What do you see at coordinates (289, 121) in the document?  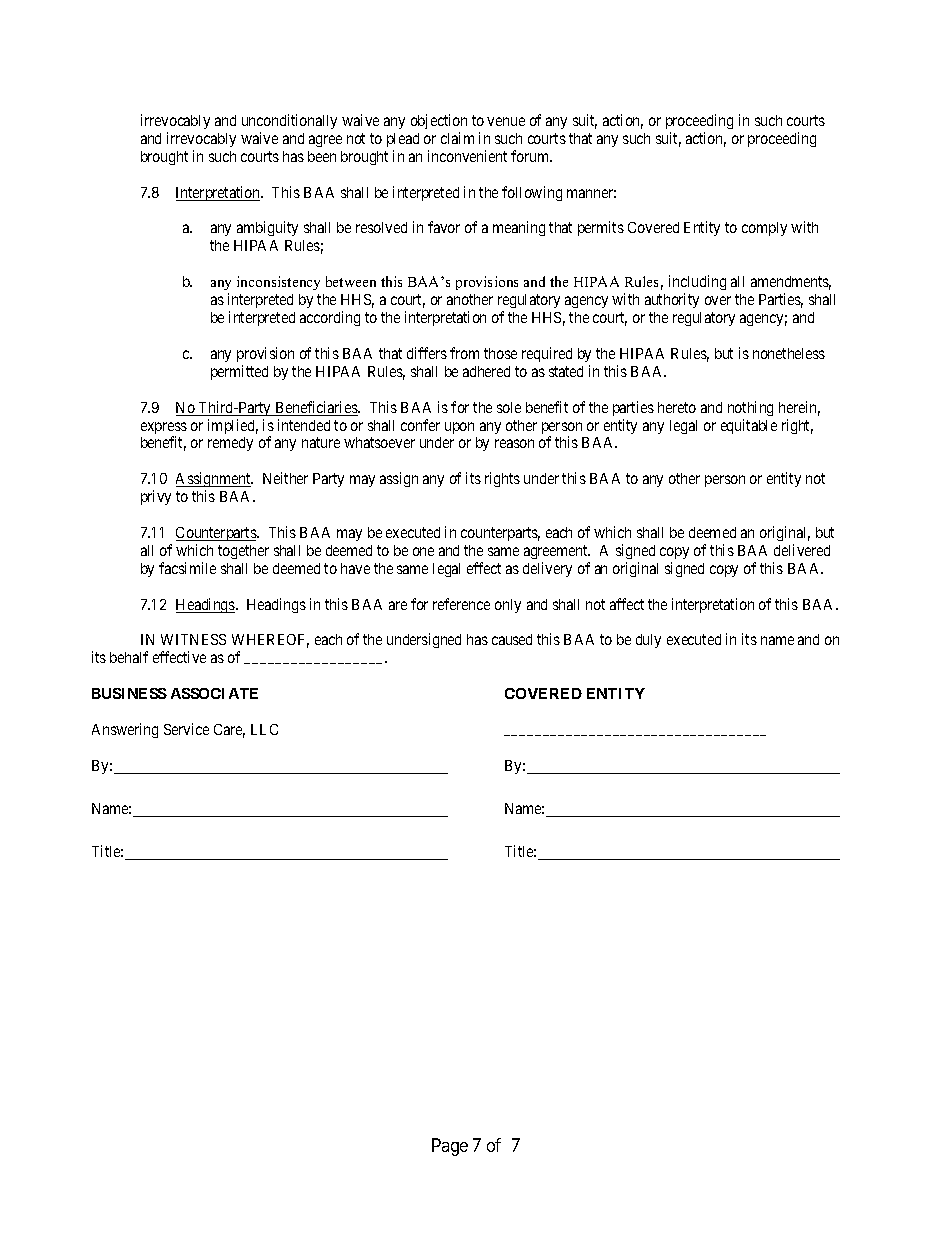 I see `unconditionally` at bounding box center [289, 121].
